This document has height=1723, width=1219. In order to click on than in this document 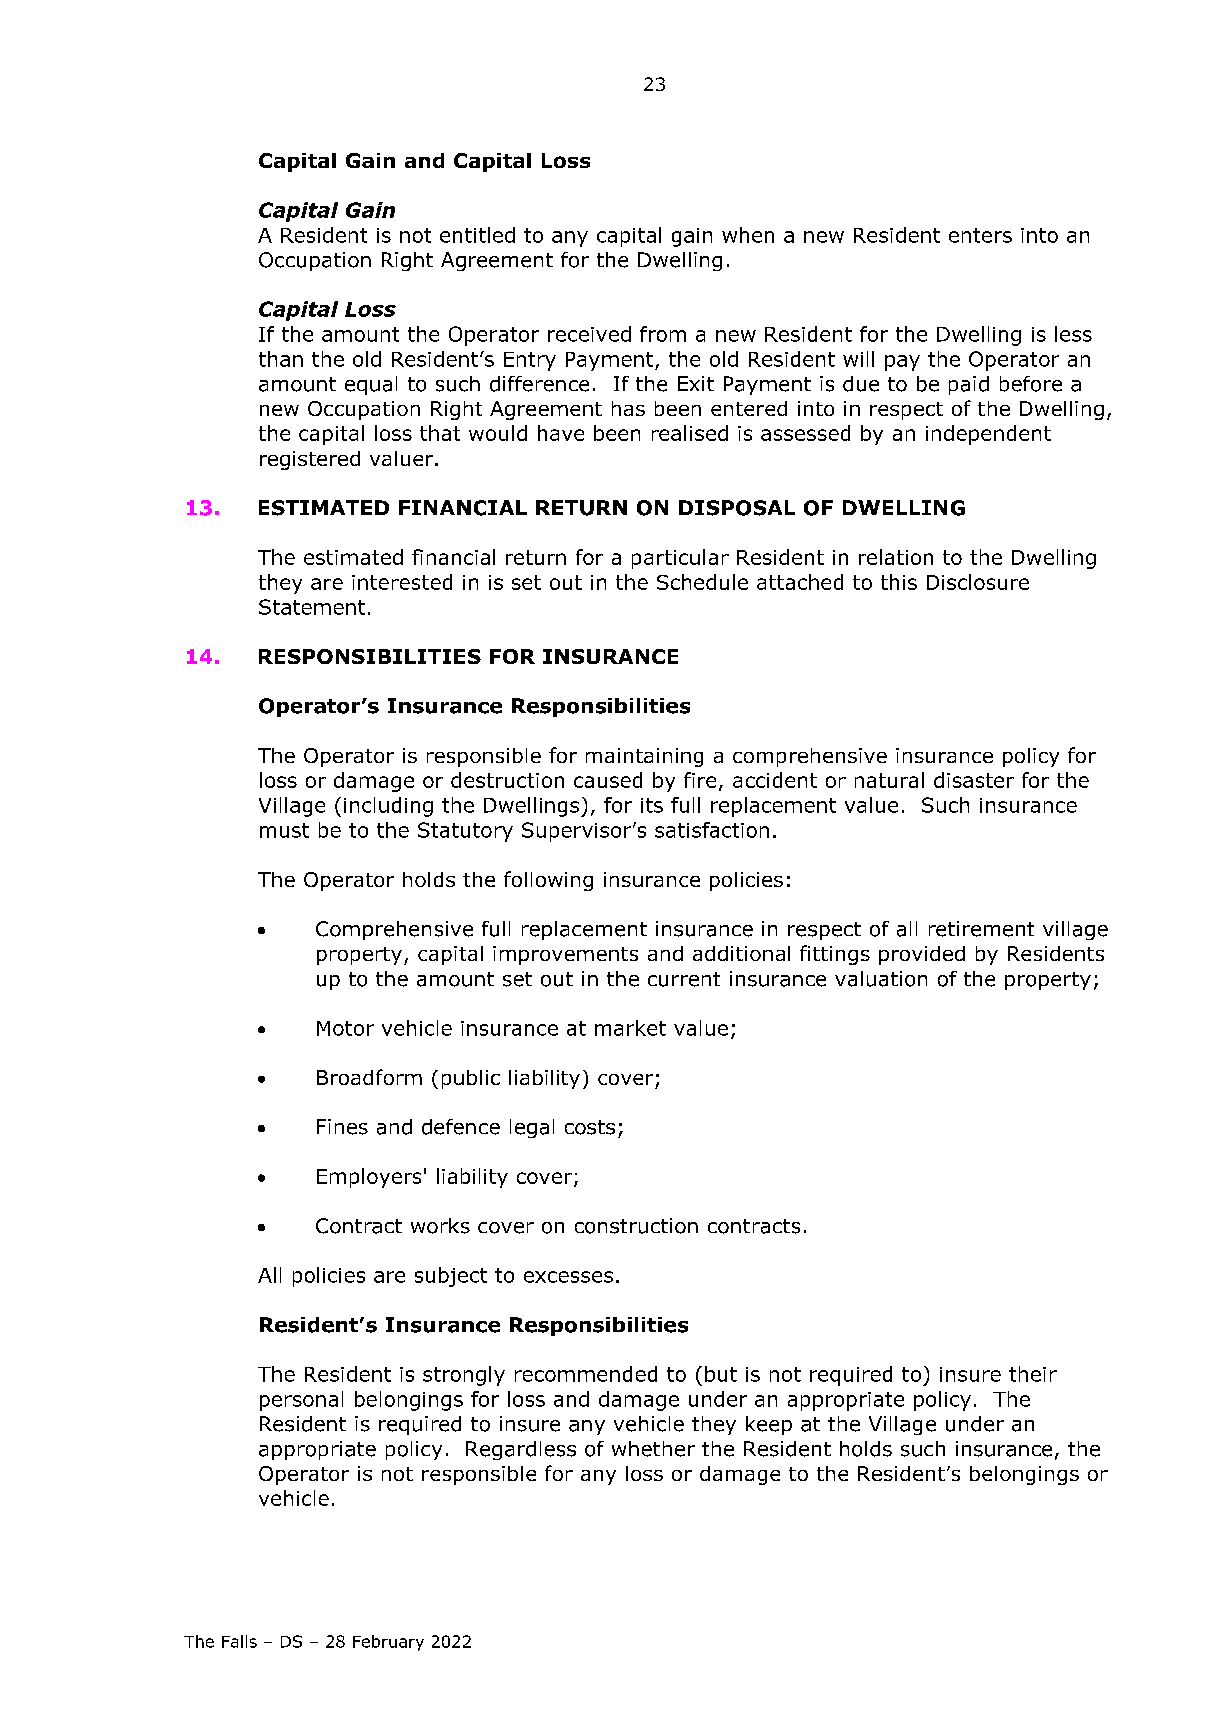, I will do `click(281, 359)`.
